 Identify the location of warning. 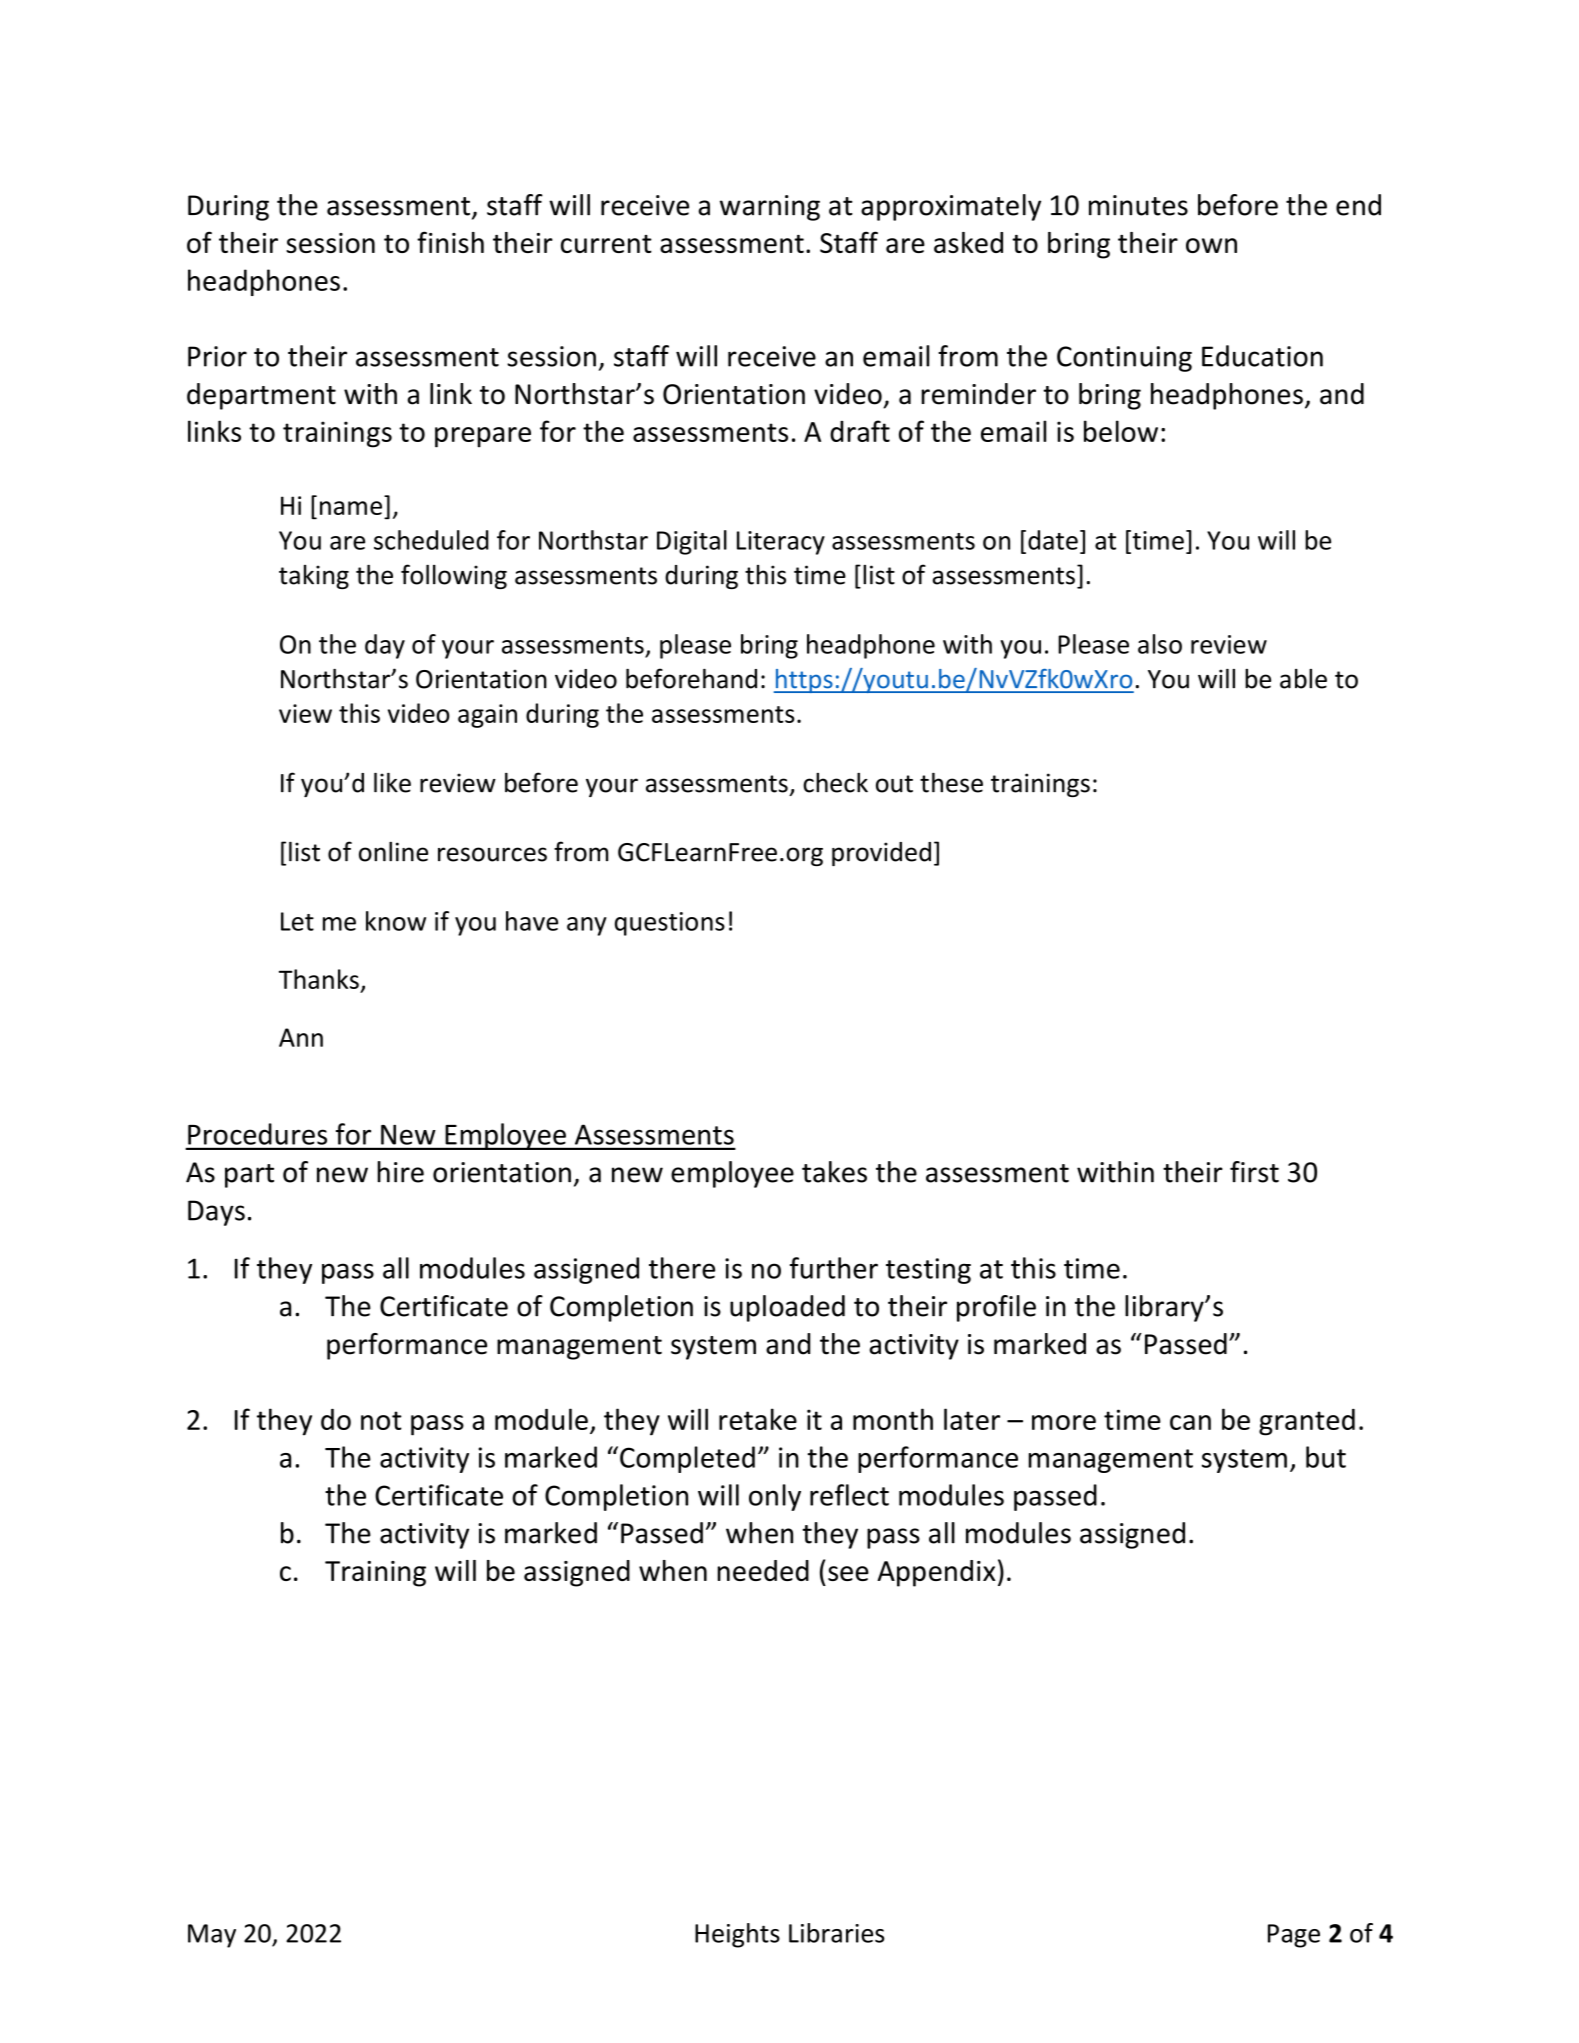
(770, 208).
